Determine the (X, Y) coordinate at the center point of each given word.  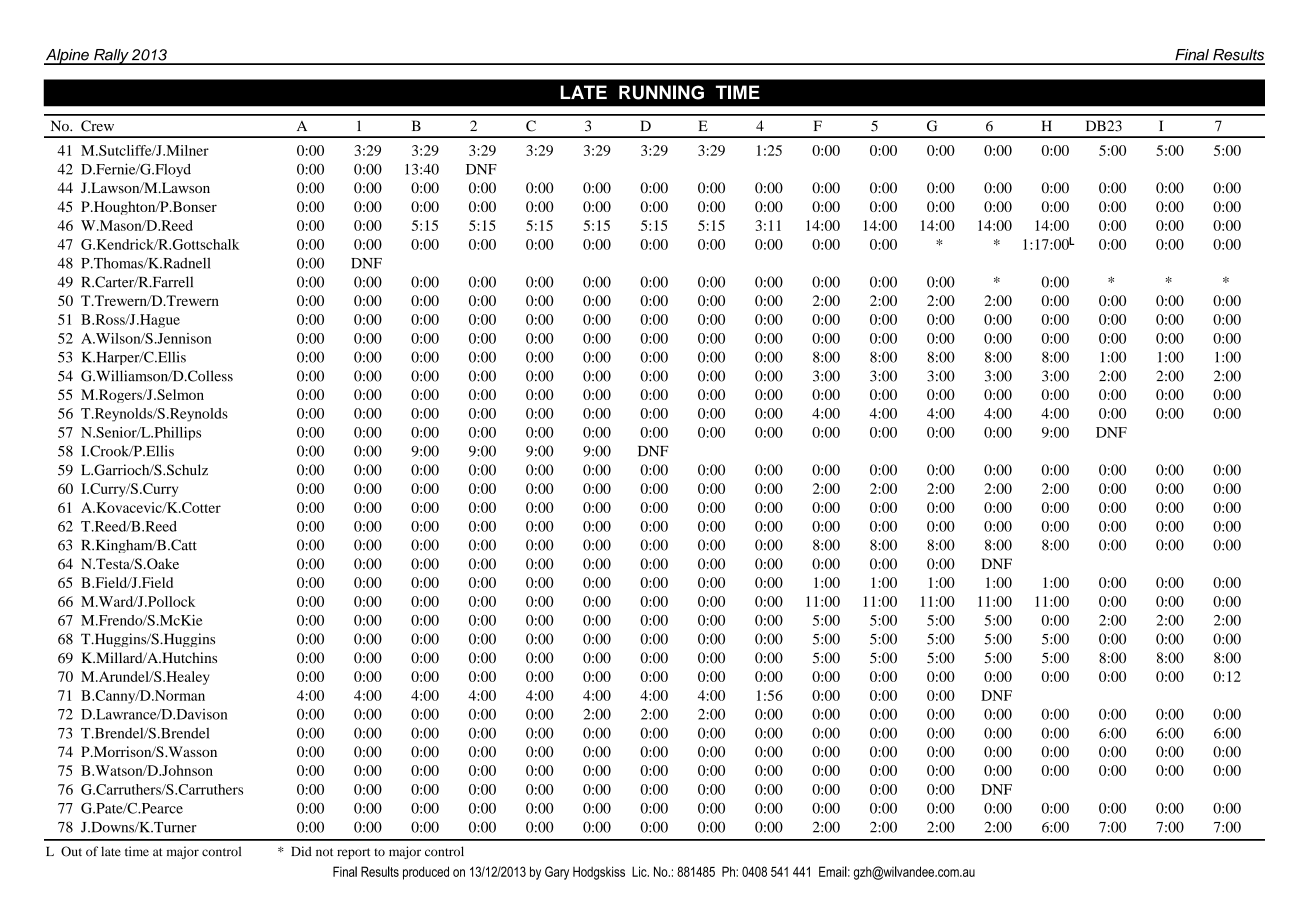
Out (71, 851)
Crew (97, 126)
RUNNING (661, 92)
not (324, 852)
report (354, 853)
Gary (557, 873)
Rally (111, 57)
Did (301, 851)
